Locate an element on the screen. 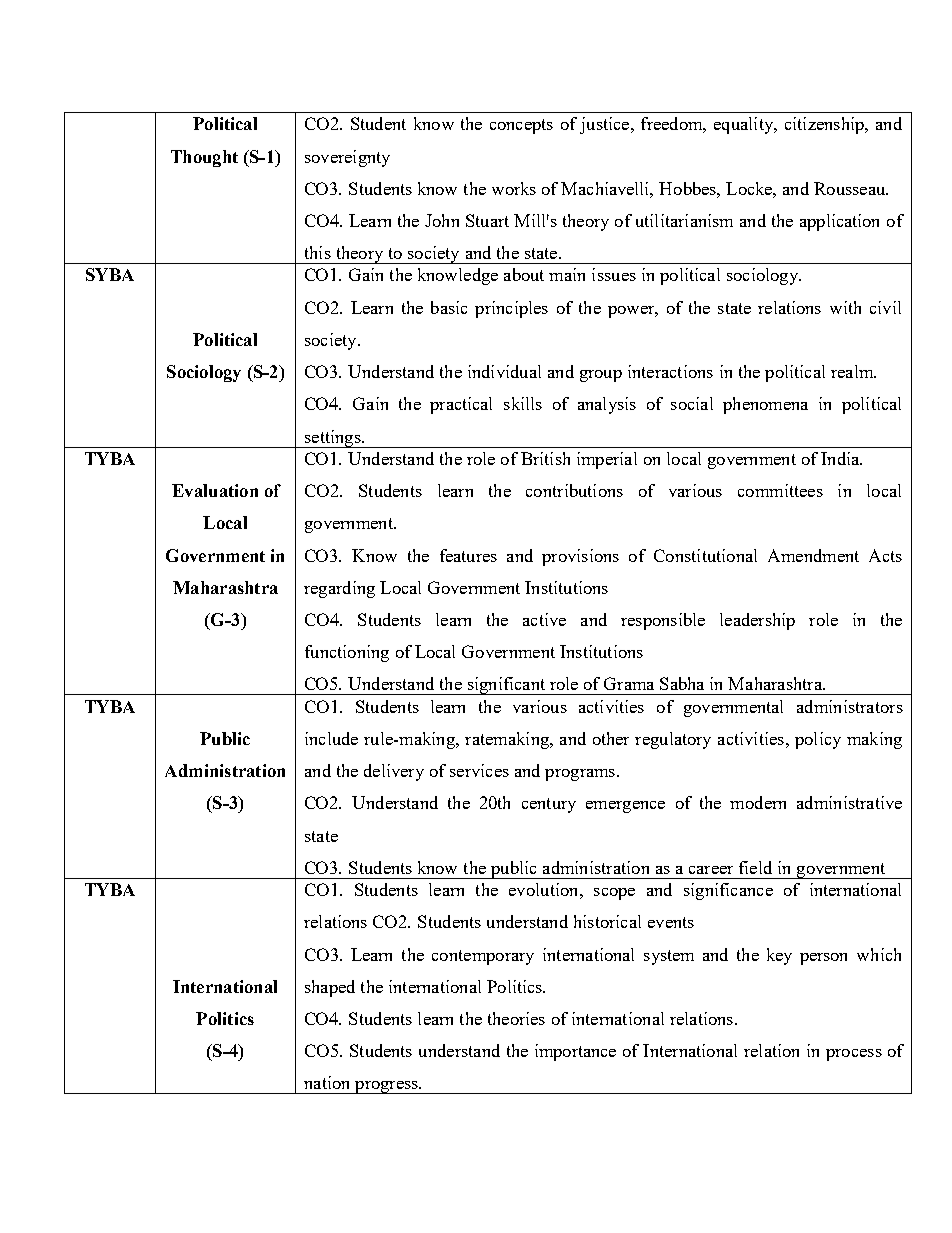  British is located at coordinates (545, 458).
